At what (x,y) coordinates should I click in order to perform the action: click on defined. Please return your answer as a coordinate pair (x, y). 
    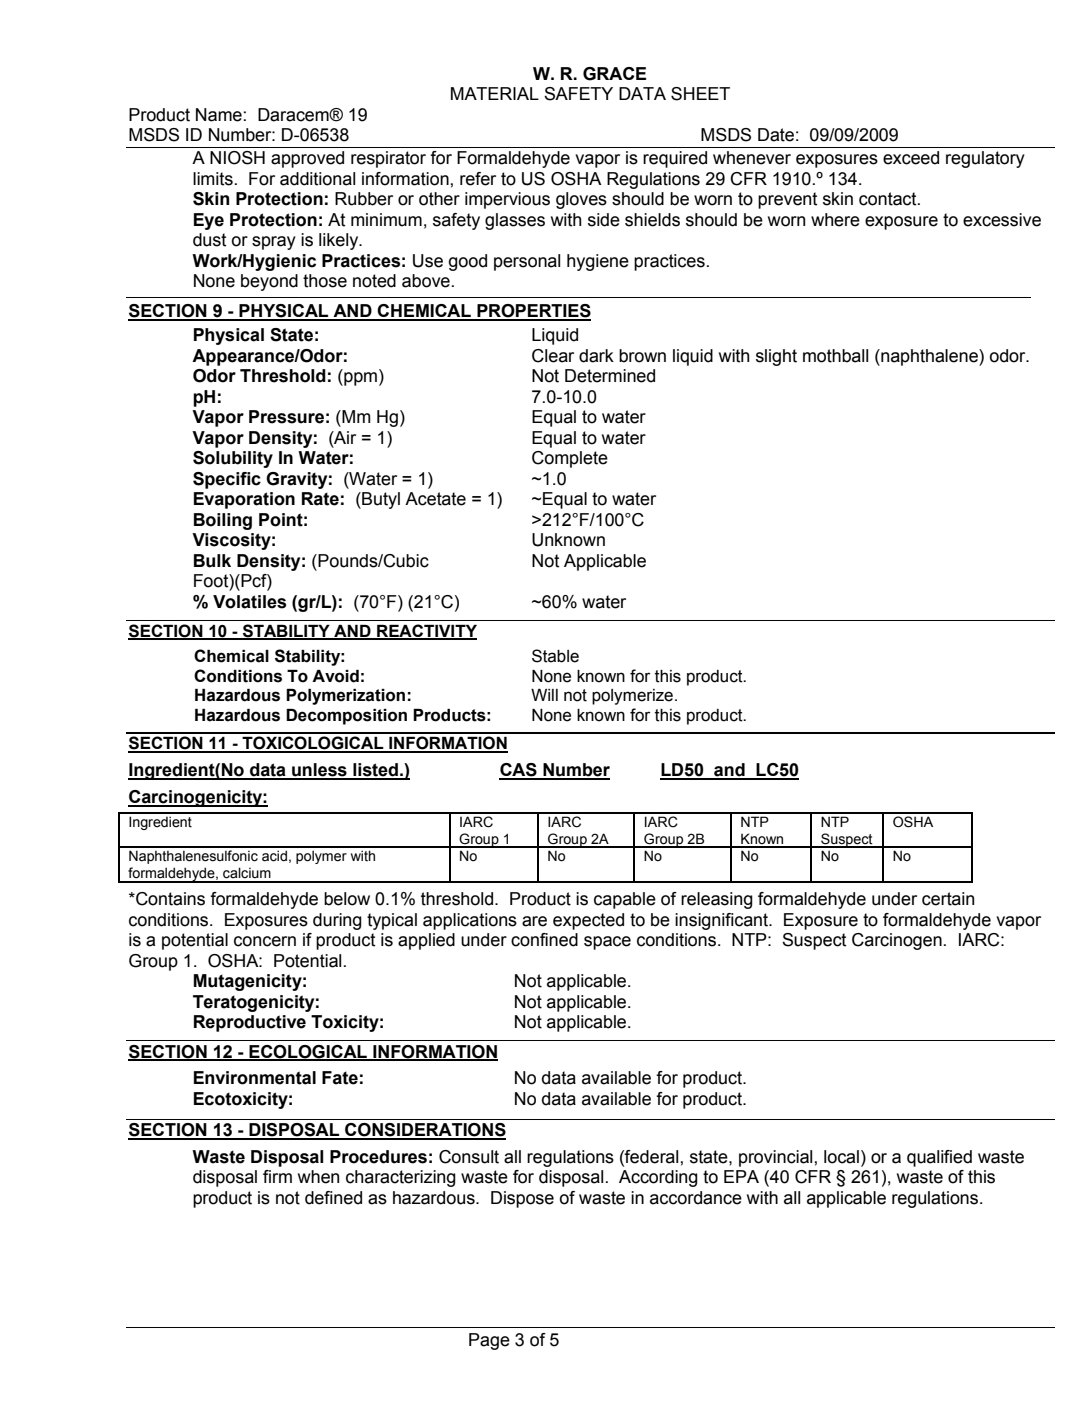
    Looking at the image, I should click on (333, 1198).
